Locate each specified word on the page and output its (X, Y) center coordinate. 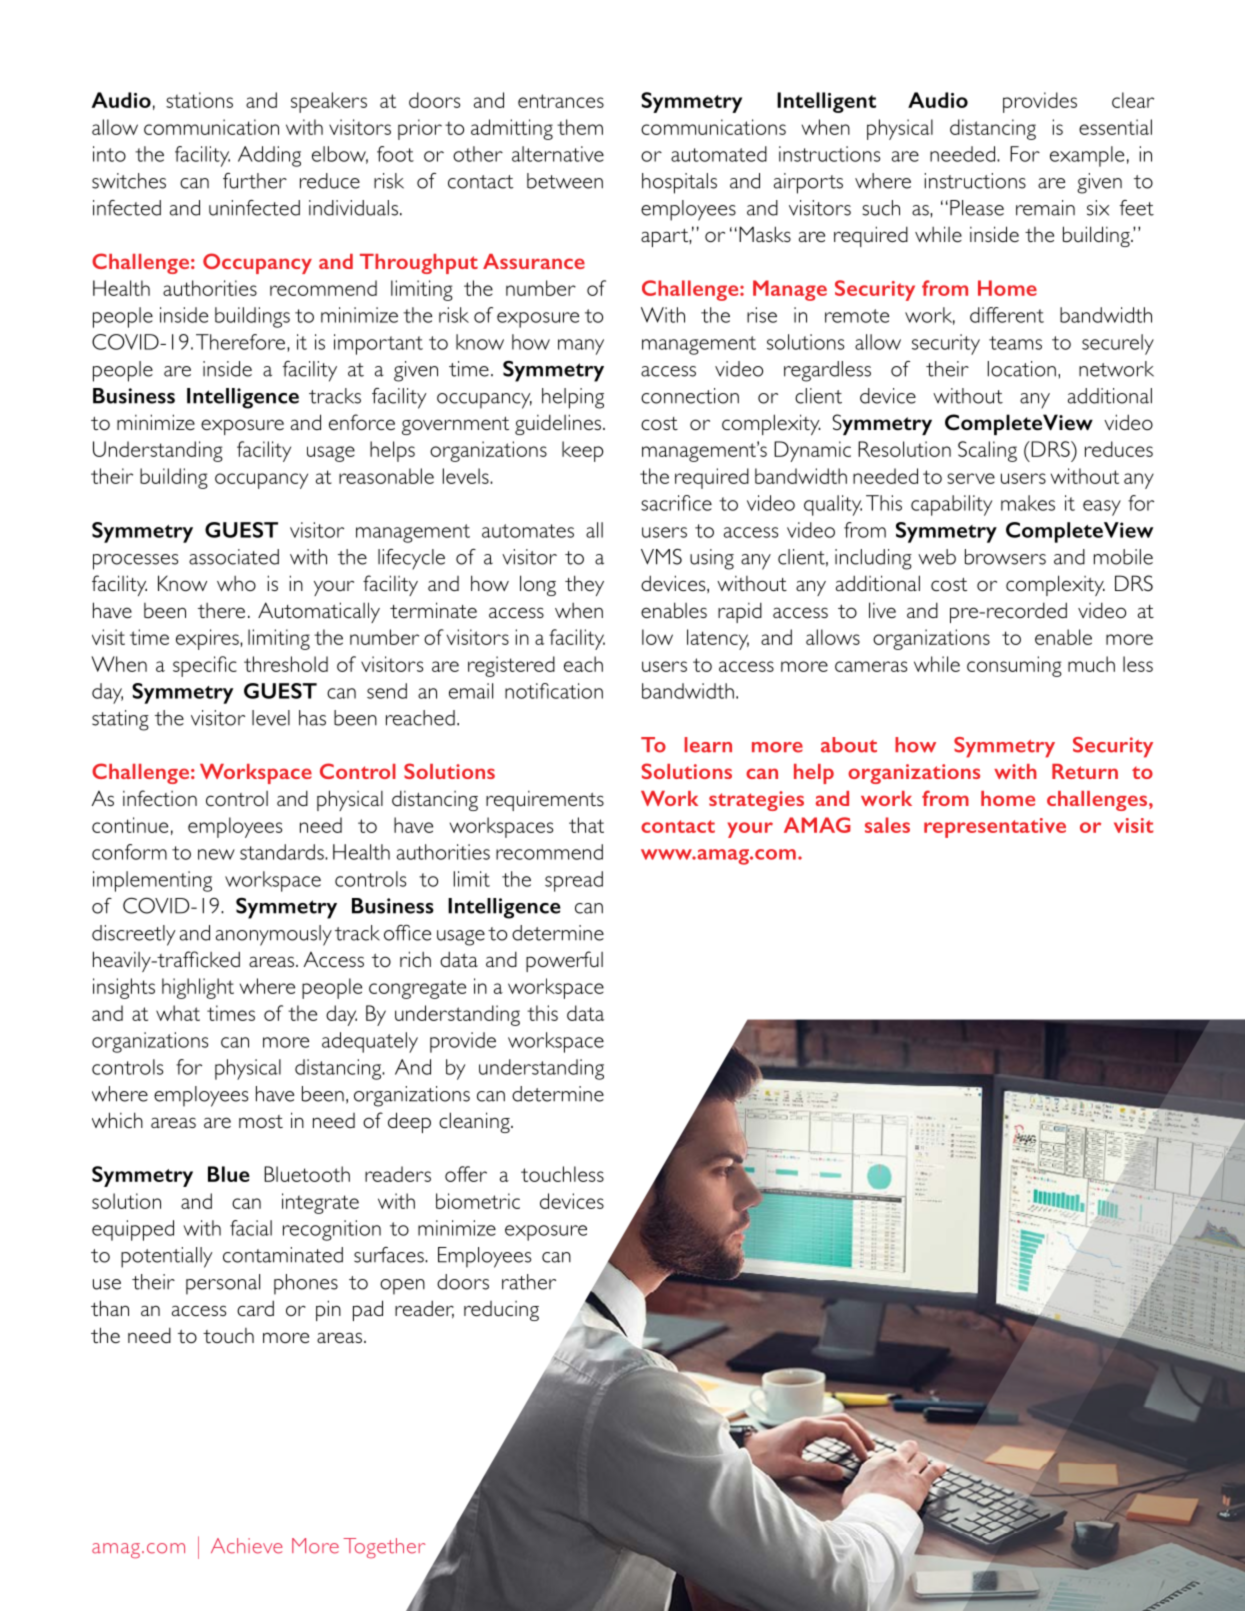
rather (529, 1282)
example (1087, 156)
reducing (501, 1311)
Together (384, 1548)
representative (995, 828)
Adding (269, 156)
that (586, 825)
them (580, 127)
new (216, 854)
